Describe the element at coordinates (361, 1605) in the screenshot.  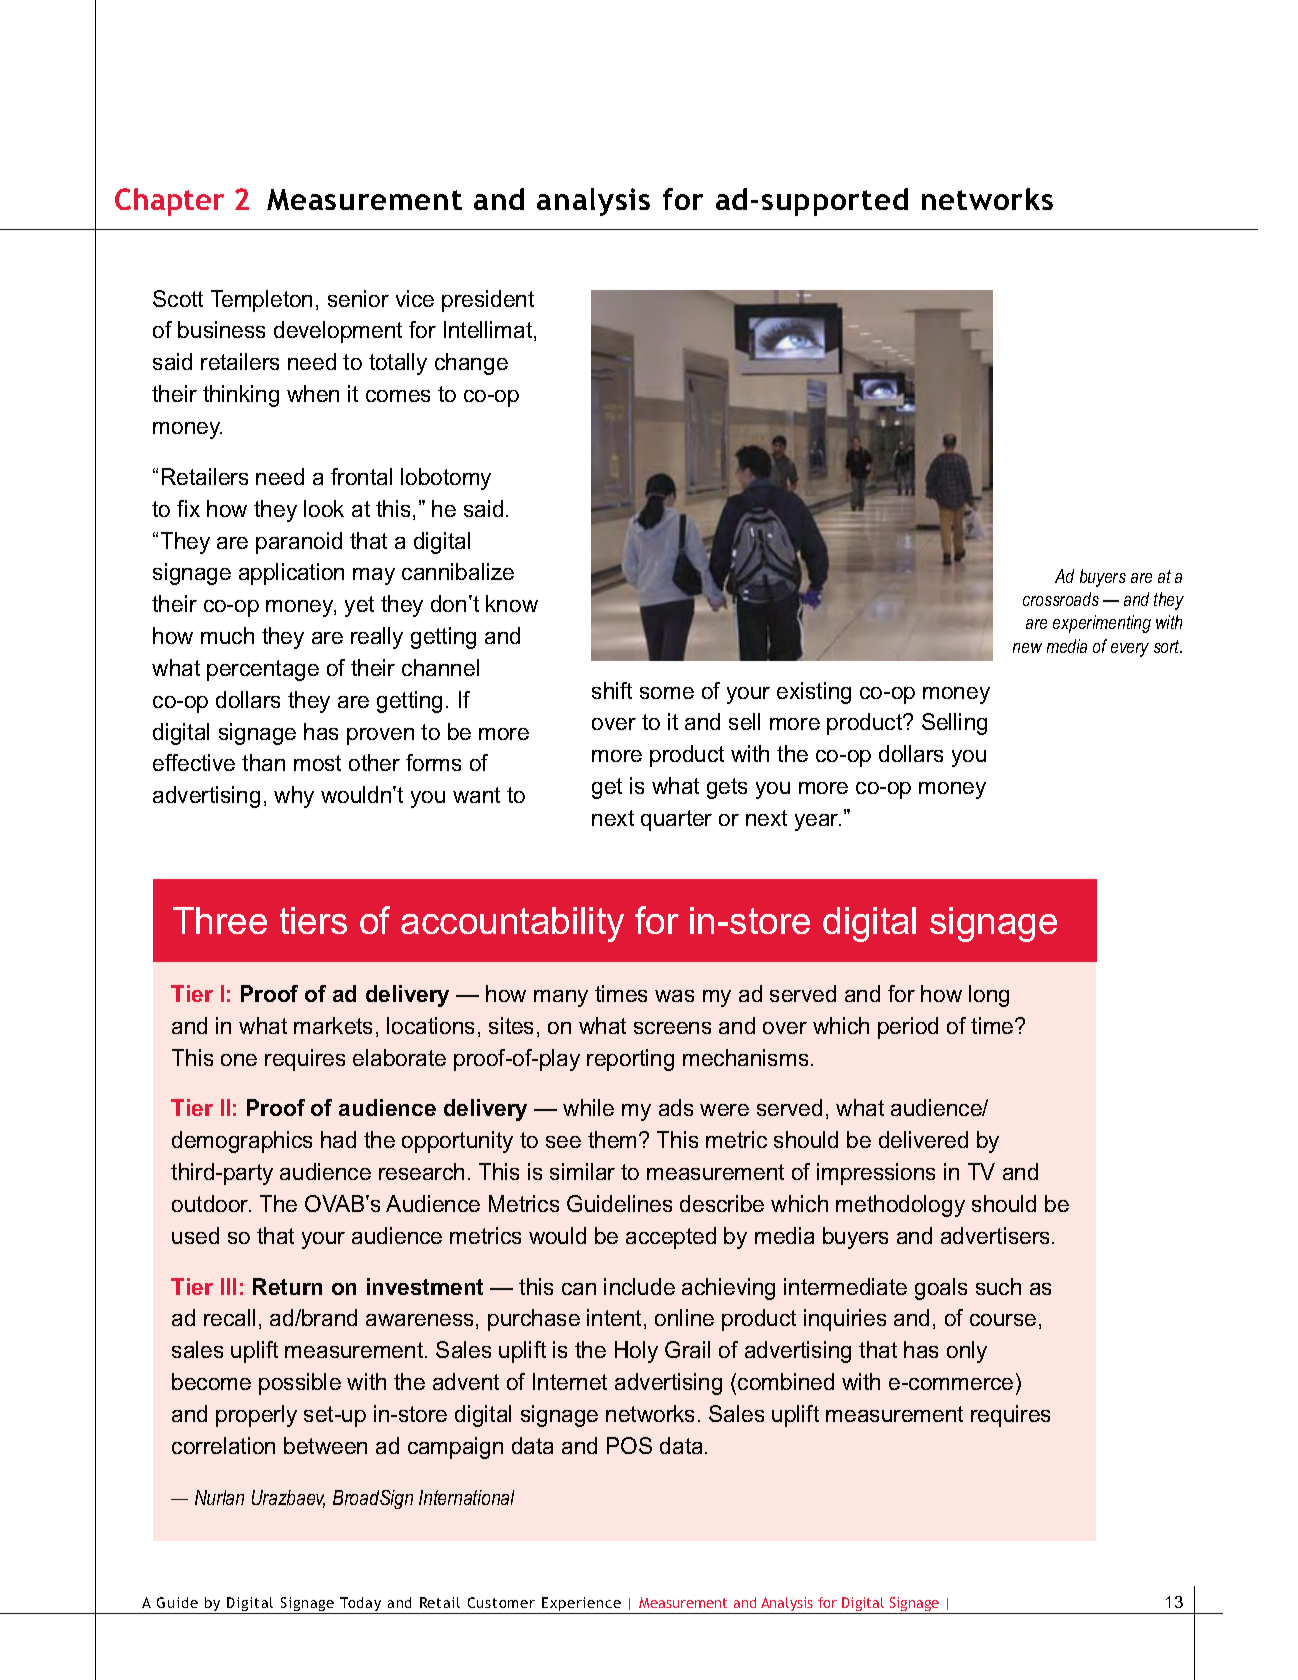
I see `Today` at that location.
